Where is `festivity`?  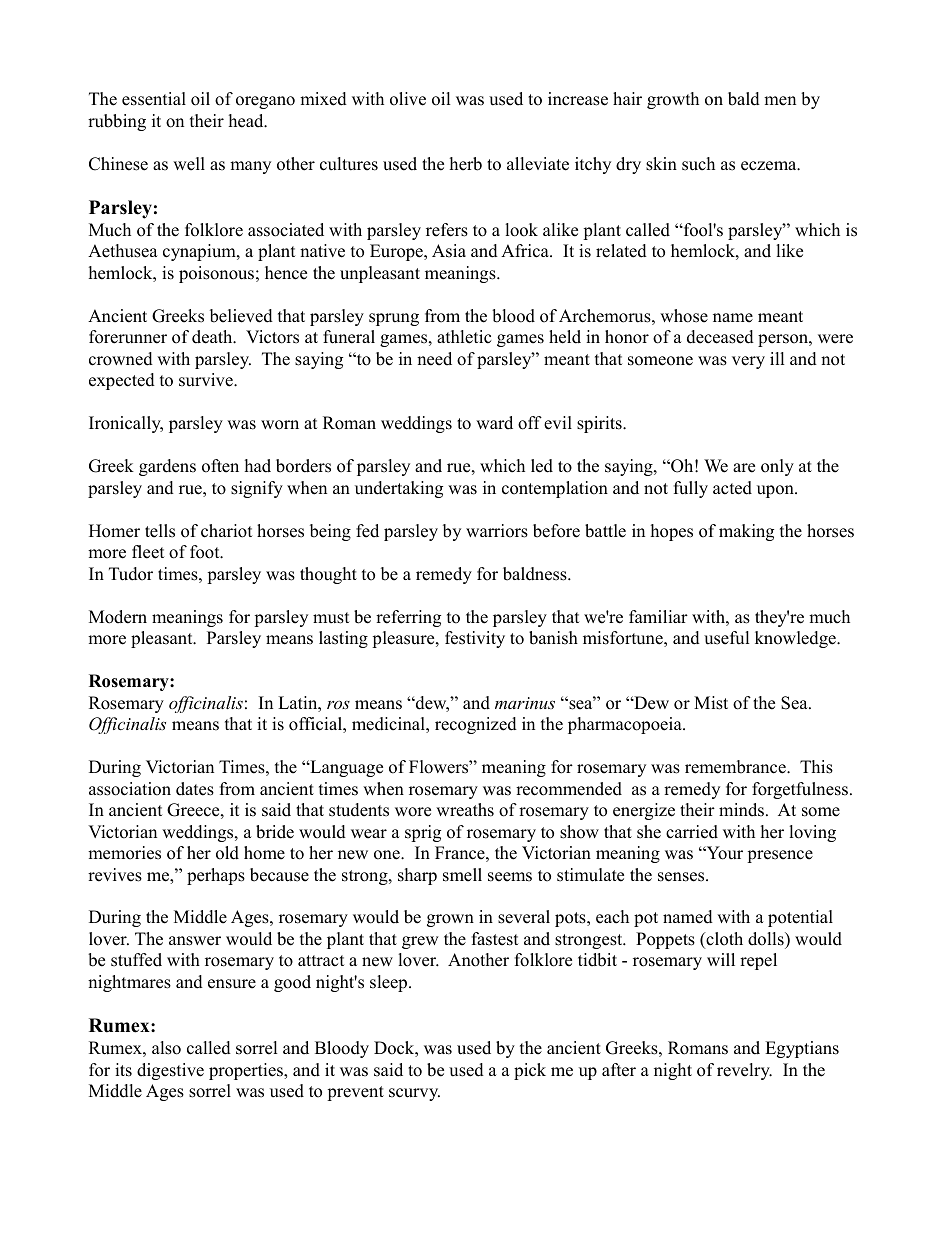
festivity is located at coordinates (475, 639).
